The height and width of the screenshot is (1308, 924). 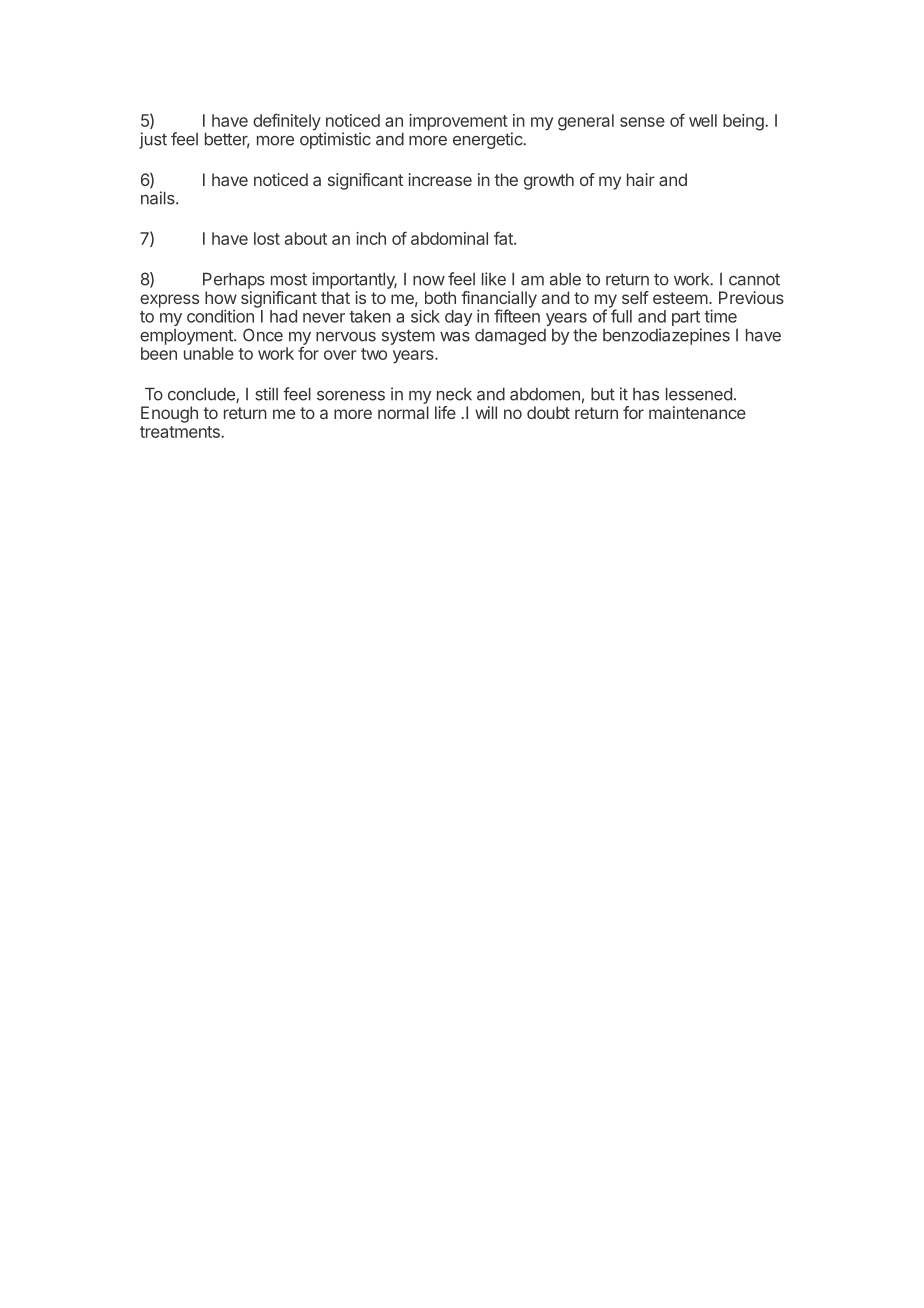 I want to click on life, so click(x=445, y=412).
